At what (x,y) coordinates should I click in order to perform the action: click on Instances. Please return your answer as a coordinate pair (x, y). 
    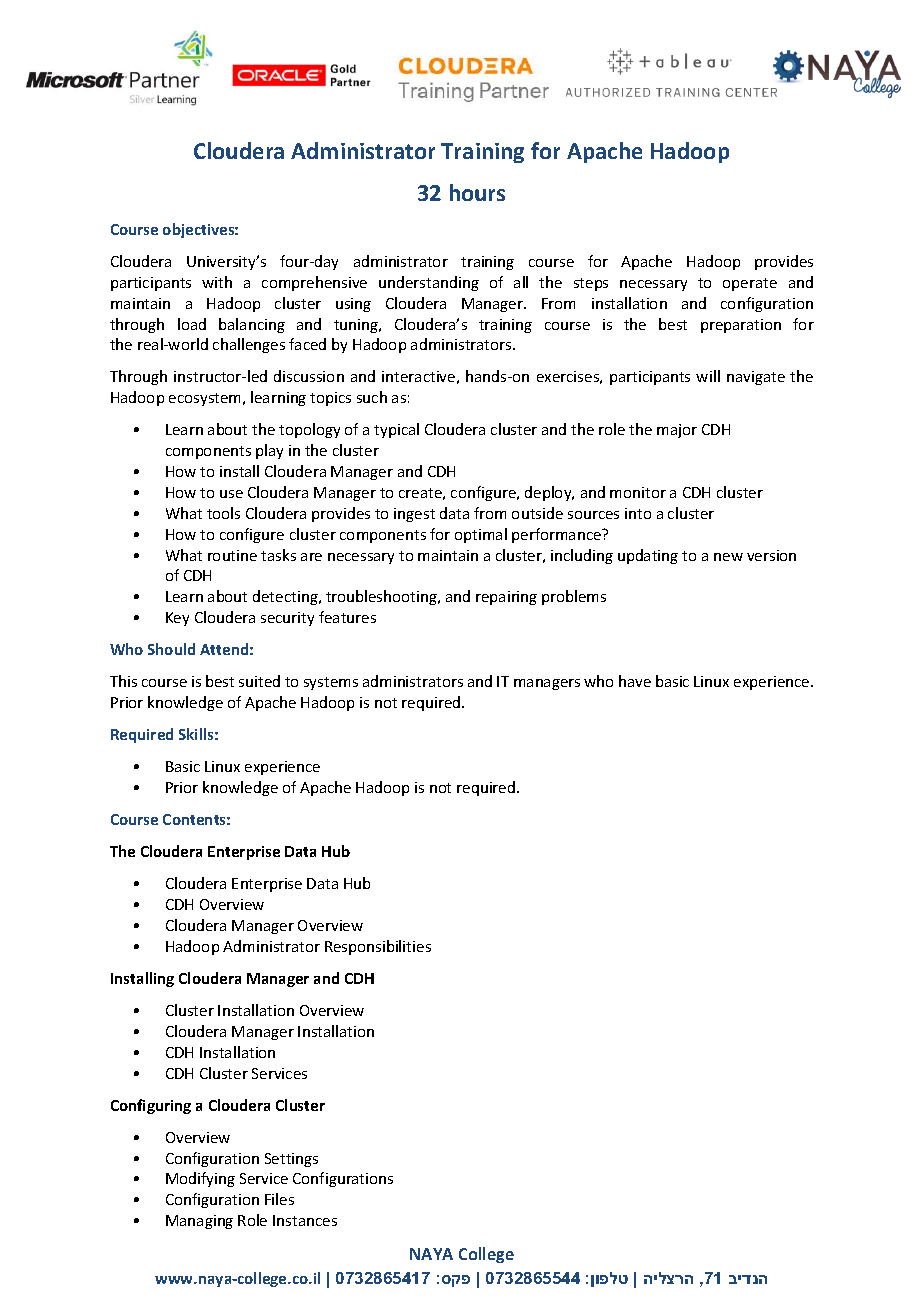
    Looking at the image, I should click on (305, 1220).
